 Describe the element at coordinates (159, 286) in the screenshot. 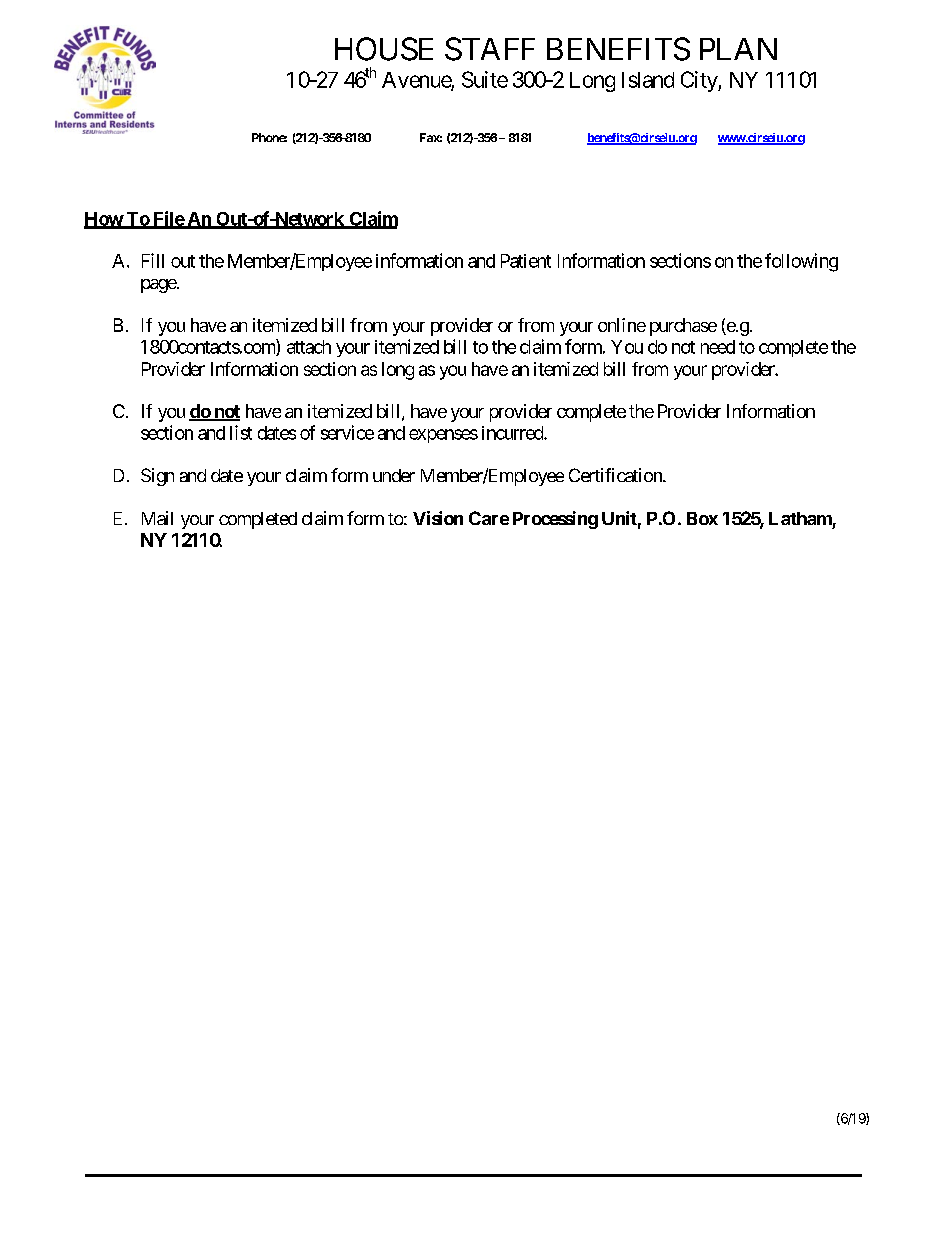

I see `page` at that location.
